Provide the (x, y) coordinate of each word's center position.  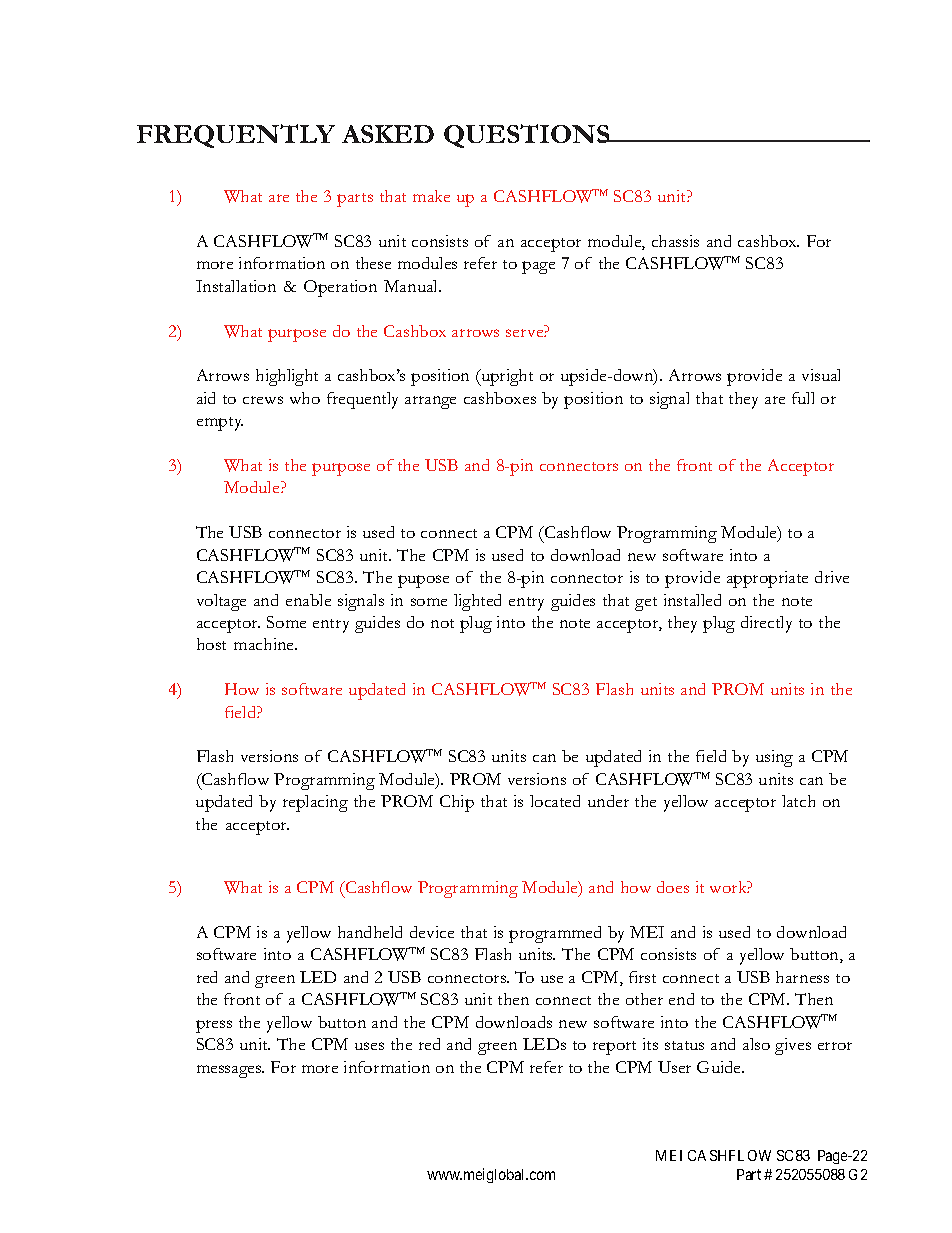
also (756, 1044)
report (614, 1048)
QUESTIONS (528, 136)
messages (230, 1071)
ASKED (388, 134)
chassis (675, 241)
